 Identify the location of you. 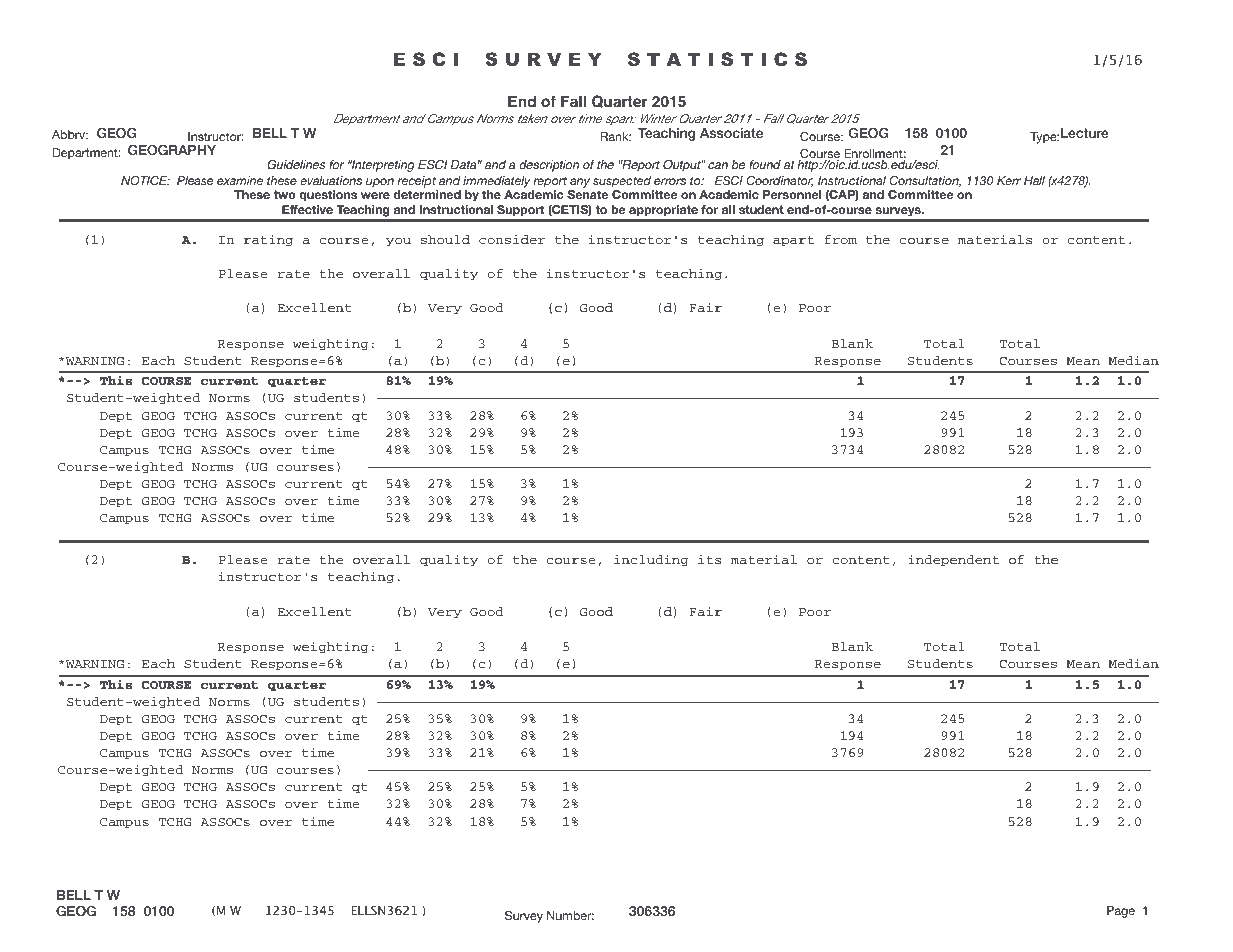
(398, 242).
